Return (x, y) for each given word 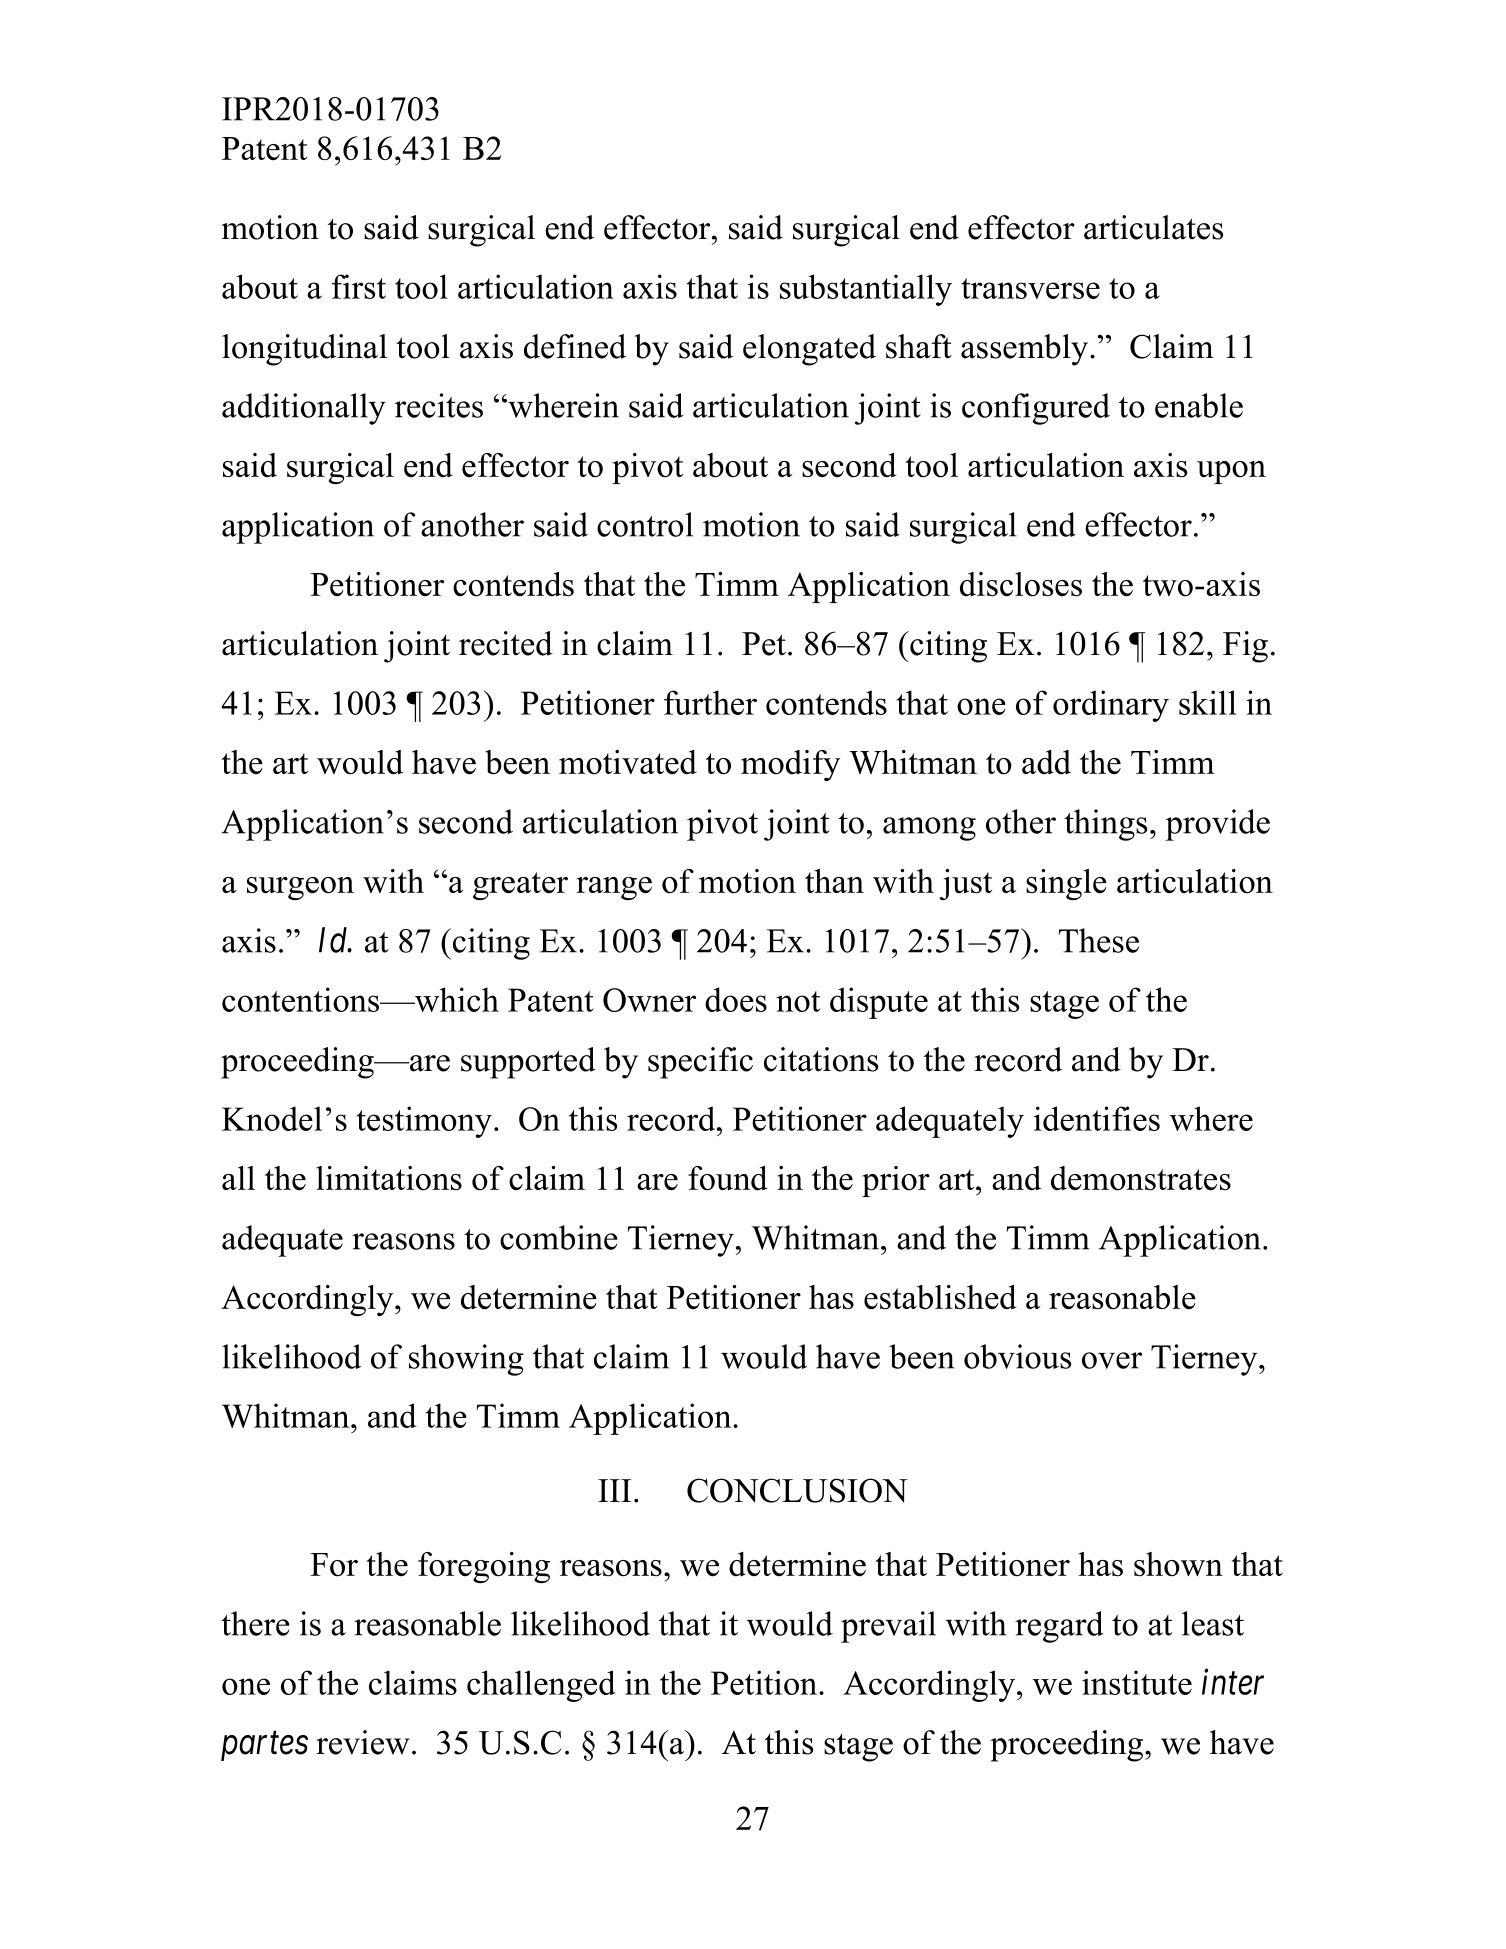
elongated (809, 350)
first (359, 286)
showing (466, 1360)
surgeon (300, 888)
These (1099, 940)
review (363, 1742)
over (1112, 1360)
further (710, 702)
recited (506, 643)
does (736, 999)
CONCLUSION (797, 1490)
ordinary (1111, 706)
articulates (1153, 227)
